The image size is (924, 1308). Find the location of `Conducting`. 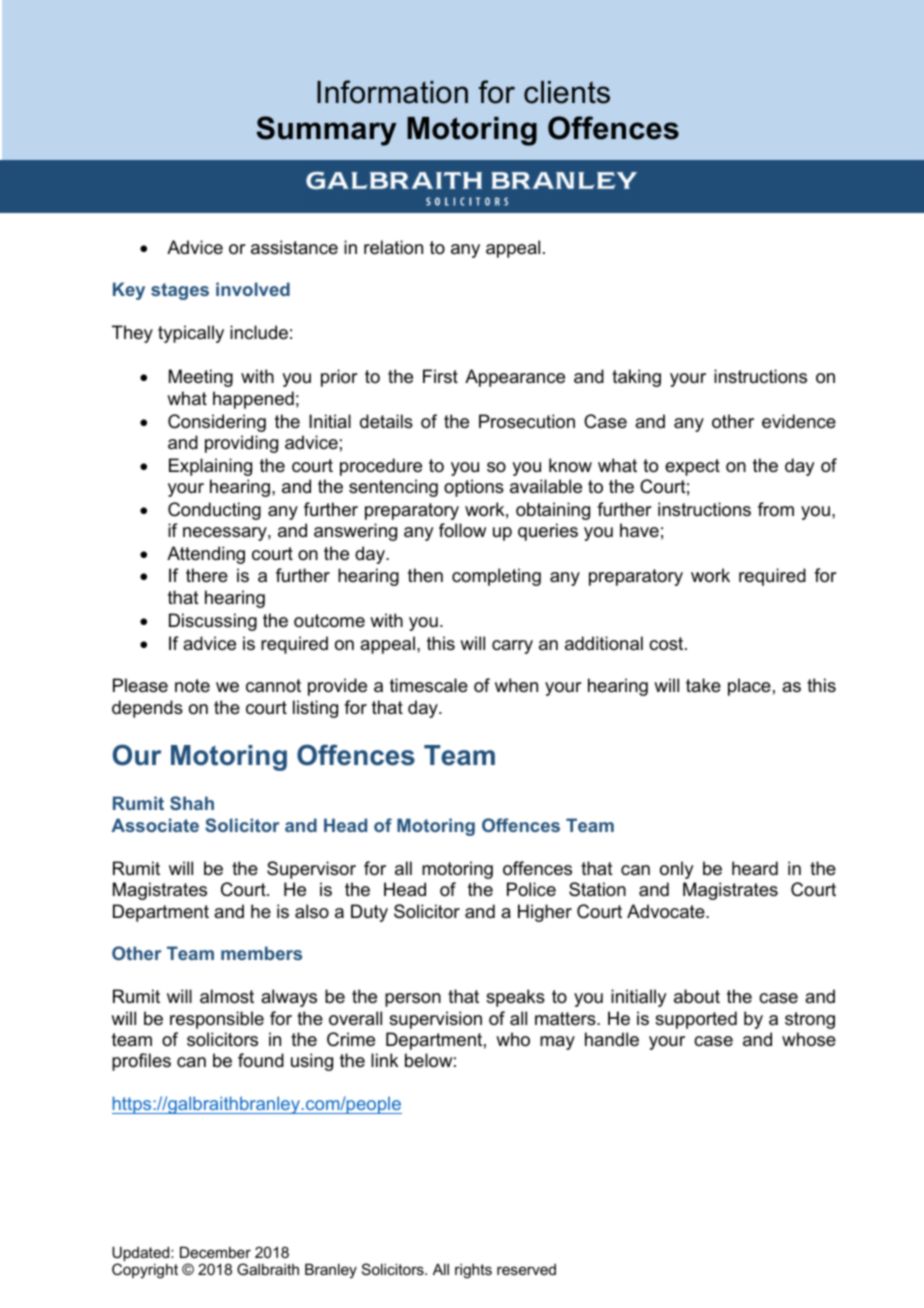

Conducting is located at coordinates (214, 511).
